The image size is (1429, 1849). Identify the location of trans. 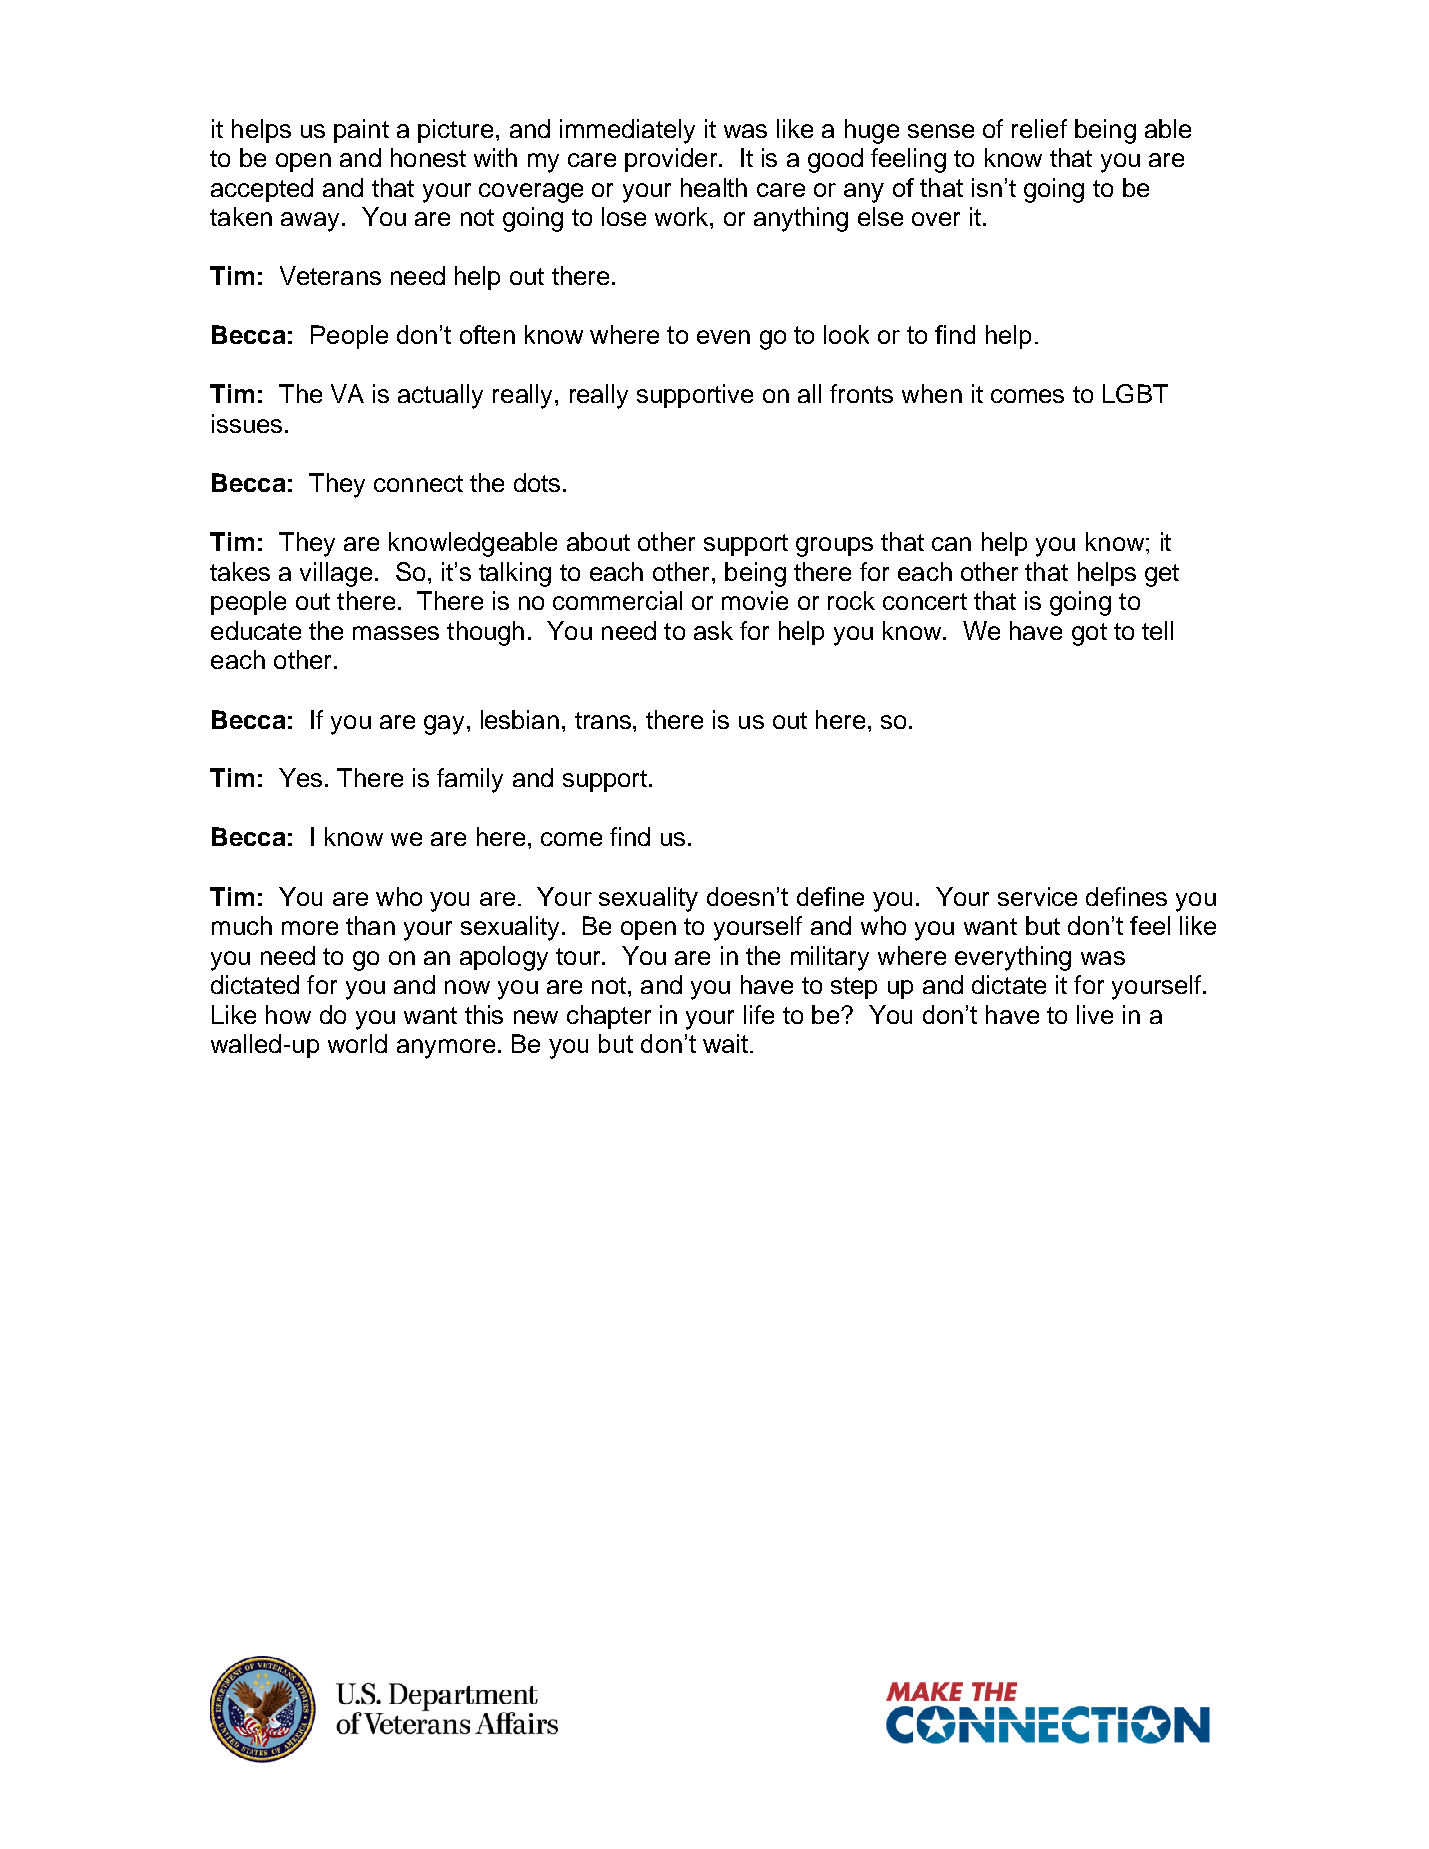
(603, 720).
